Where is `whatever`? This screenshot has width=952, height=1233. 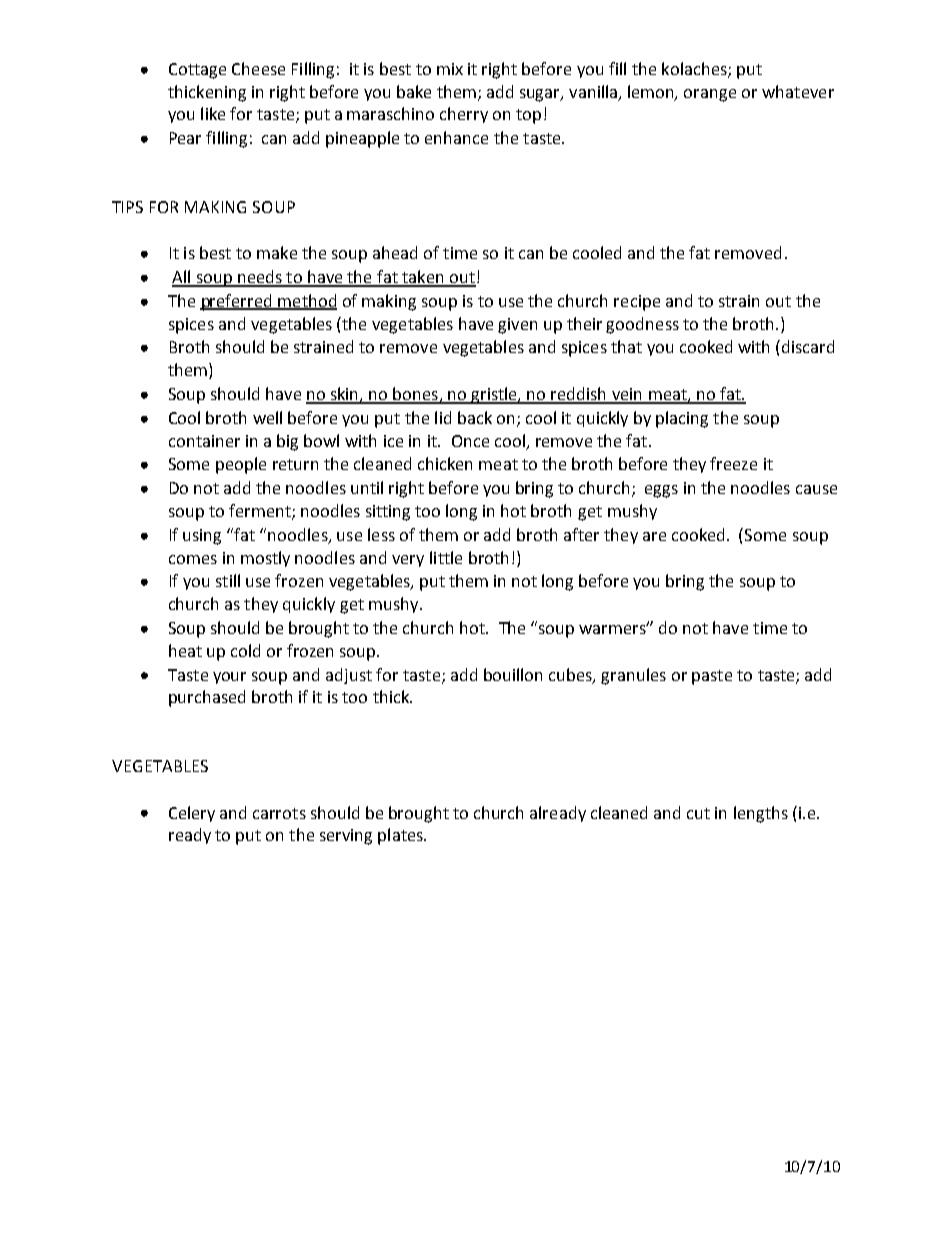 whatever is located at coordinates (798, 91).
